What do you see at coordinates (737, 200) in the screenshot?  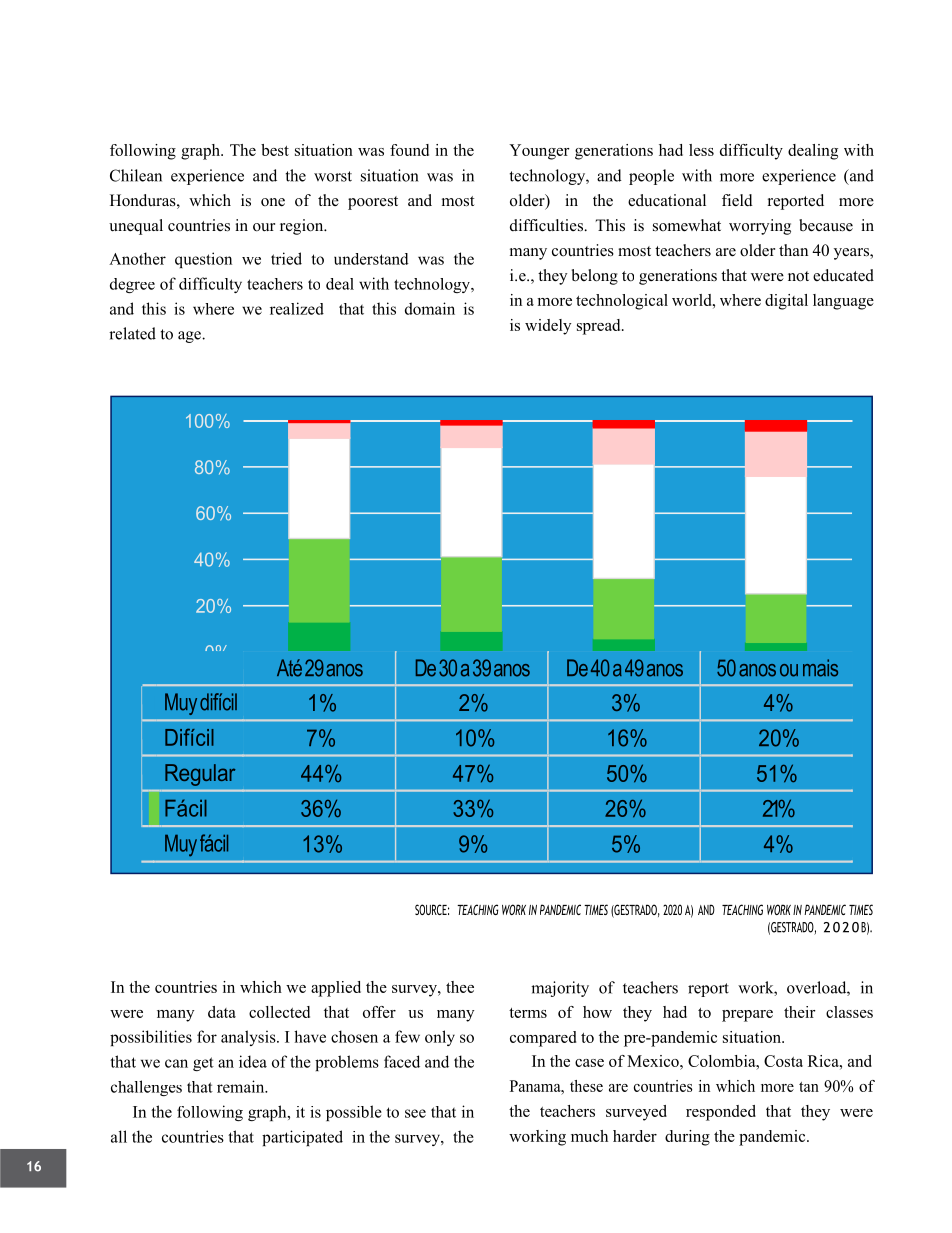 I see `field` at bounding box center [737, 200].
